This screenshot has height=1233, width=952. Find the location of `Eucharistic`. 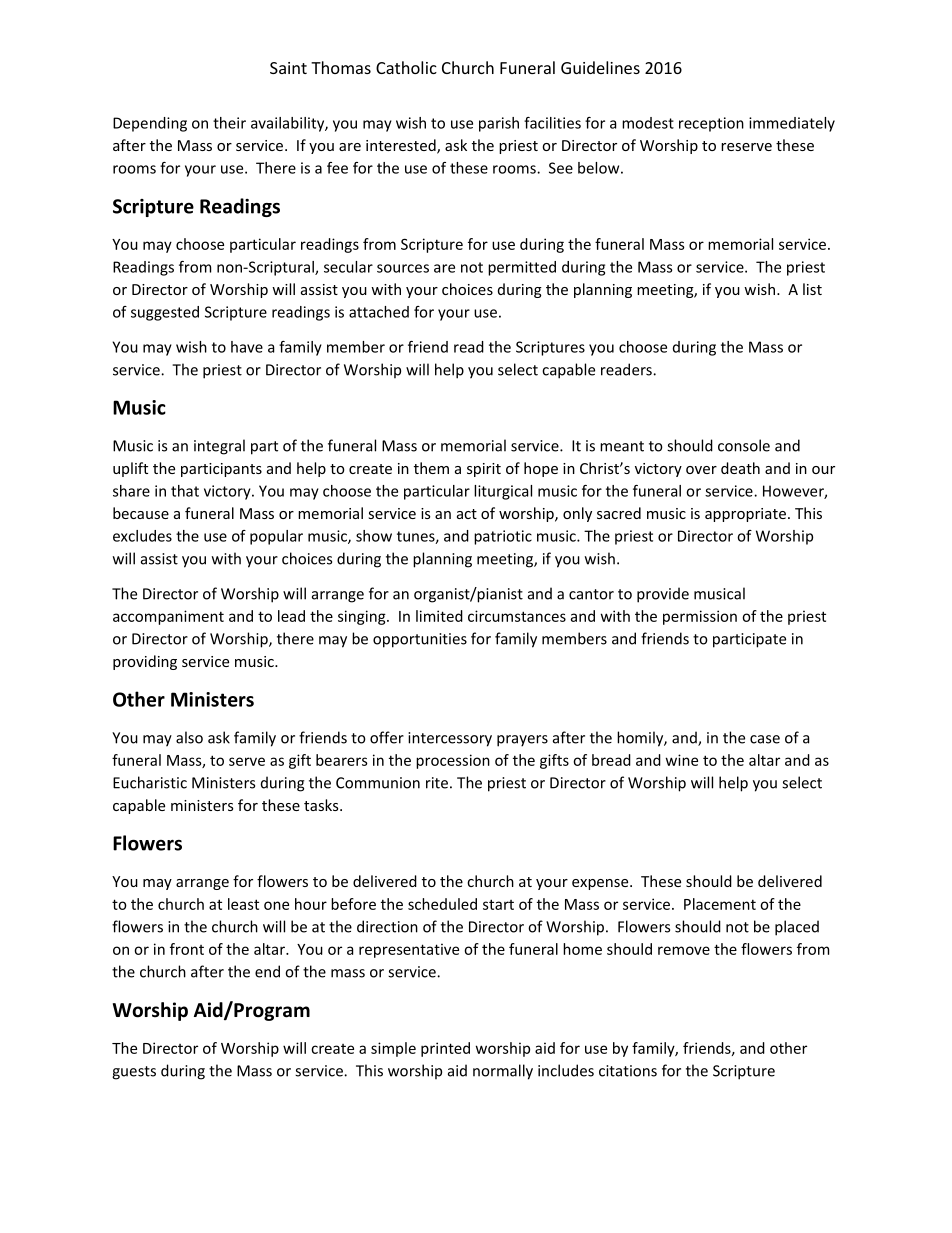

Eucharistic is located at coordinates (150, 782).
